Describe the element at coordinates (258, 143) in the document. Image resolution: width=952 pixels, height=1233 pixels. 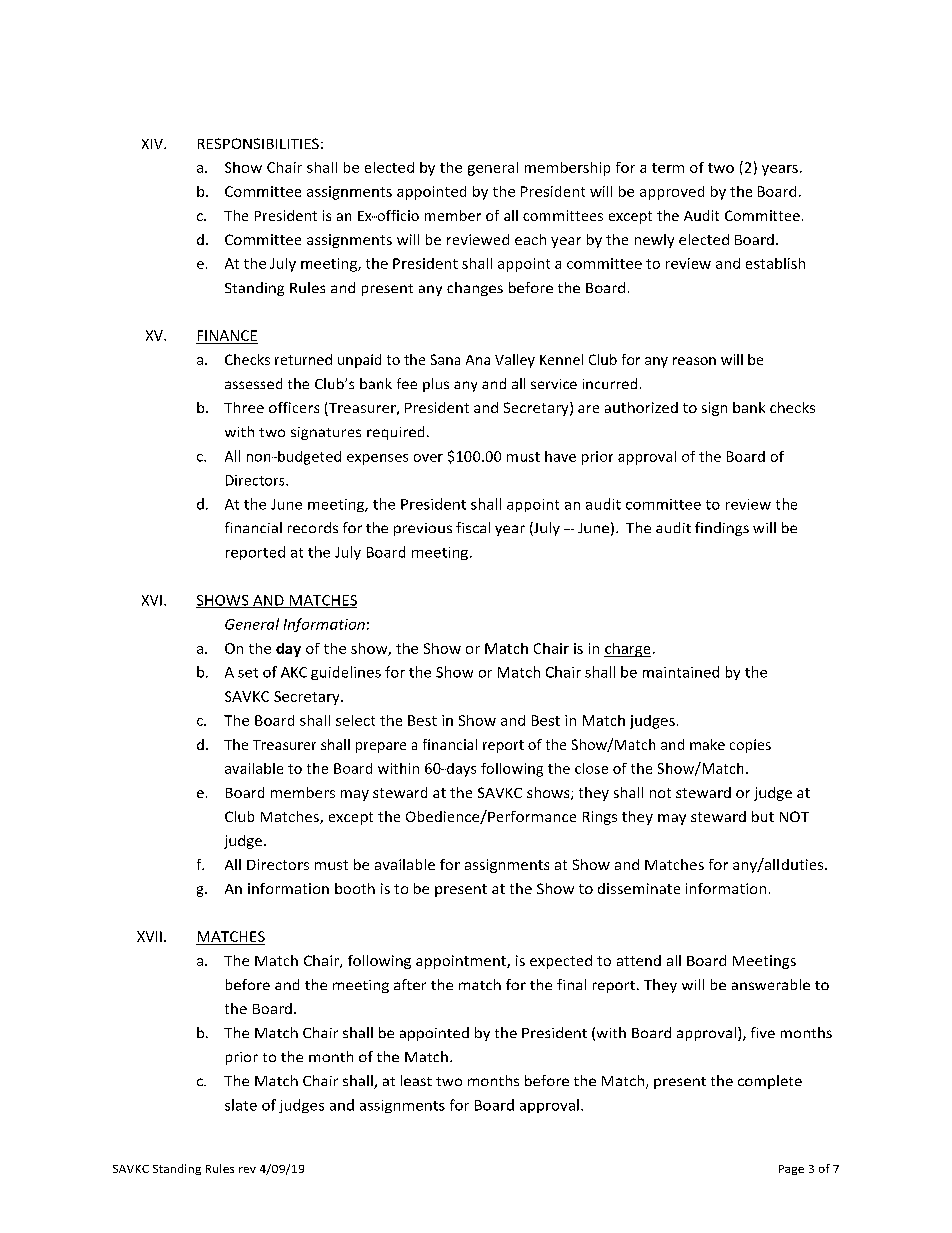
I see `RESPONSIBILITIES` at that location.
